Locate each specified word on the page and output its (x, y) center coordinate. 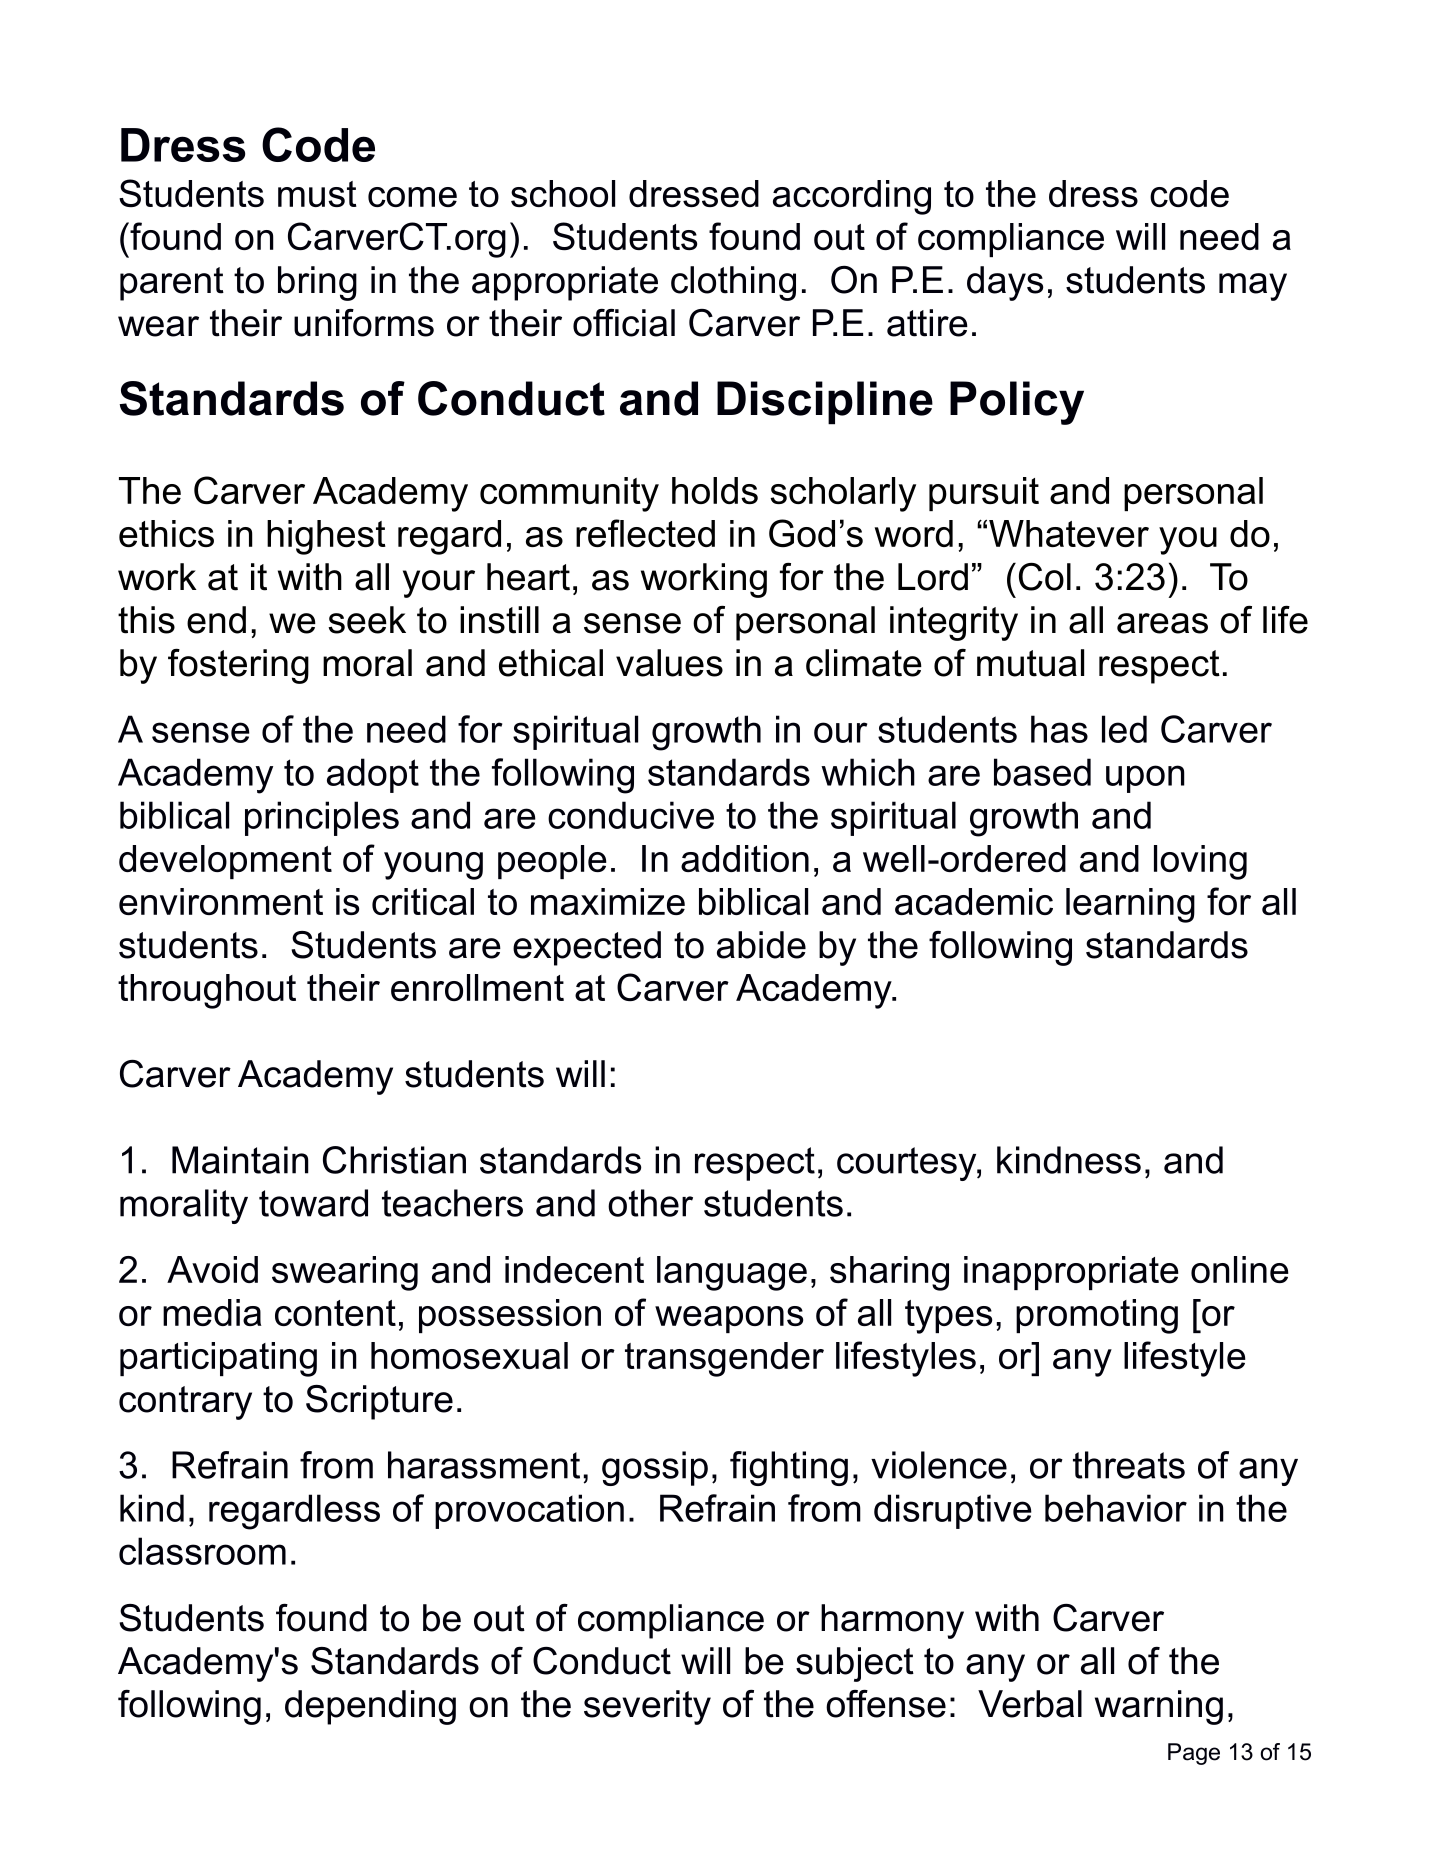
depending (370, 1707)
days (1005, 283)
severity (647, 1707)
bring (317, 283)
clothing (733, 283)
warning (1159, 1707)
